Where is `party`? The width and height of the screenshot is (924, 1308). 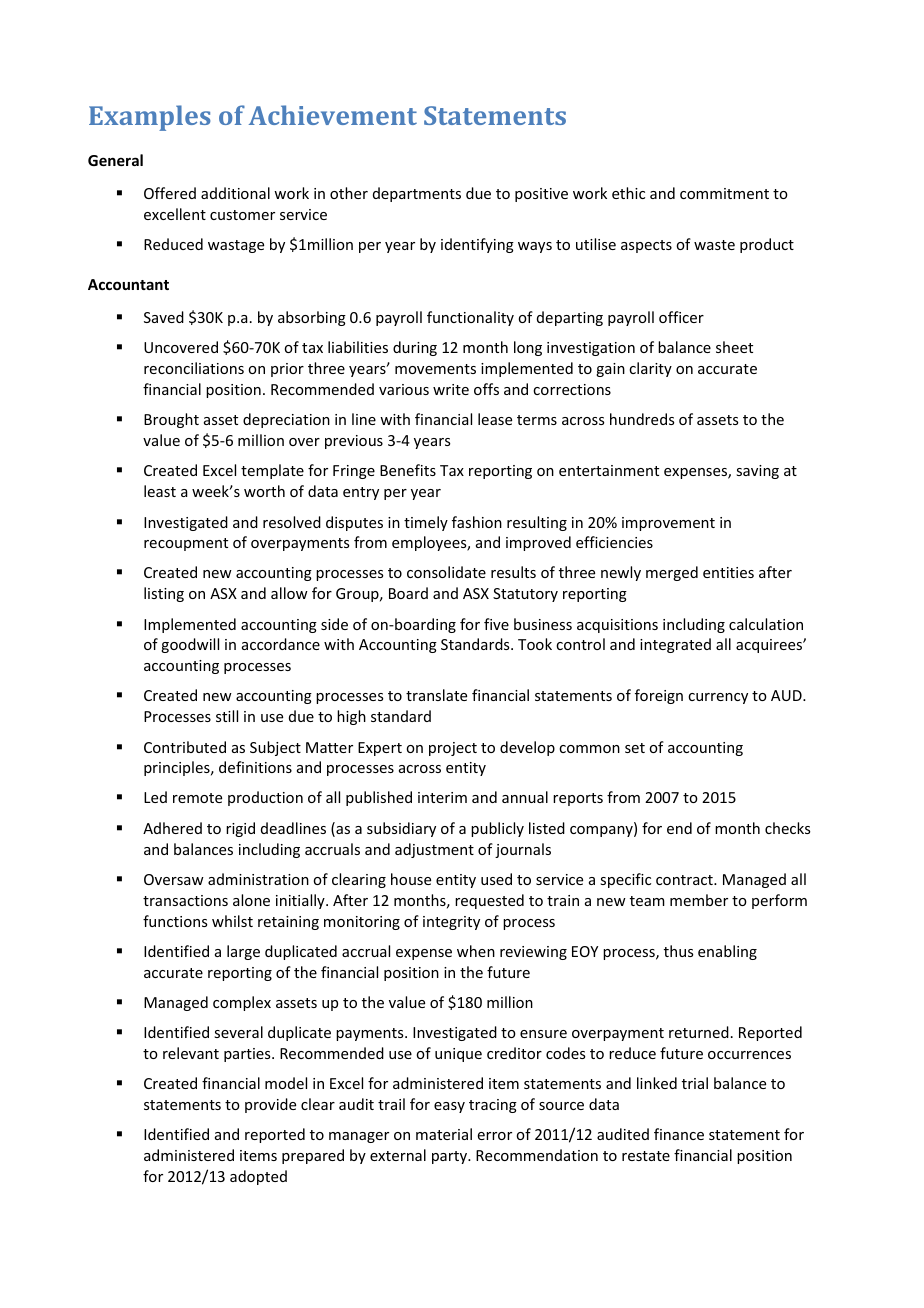 party is located at coordinates (451, 1157).
